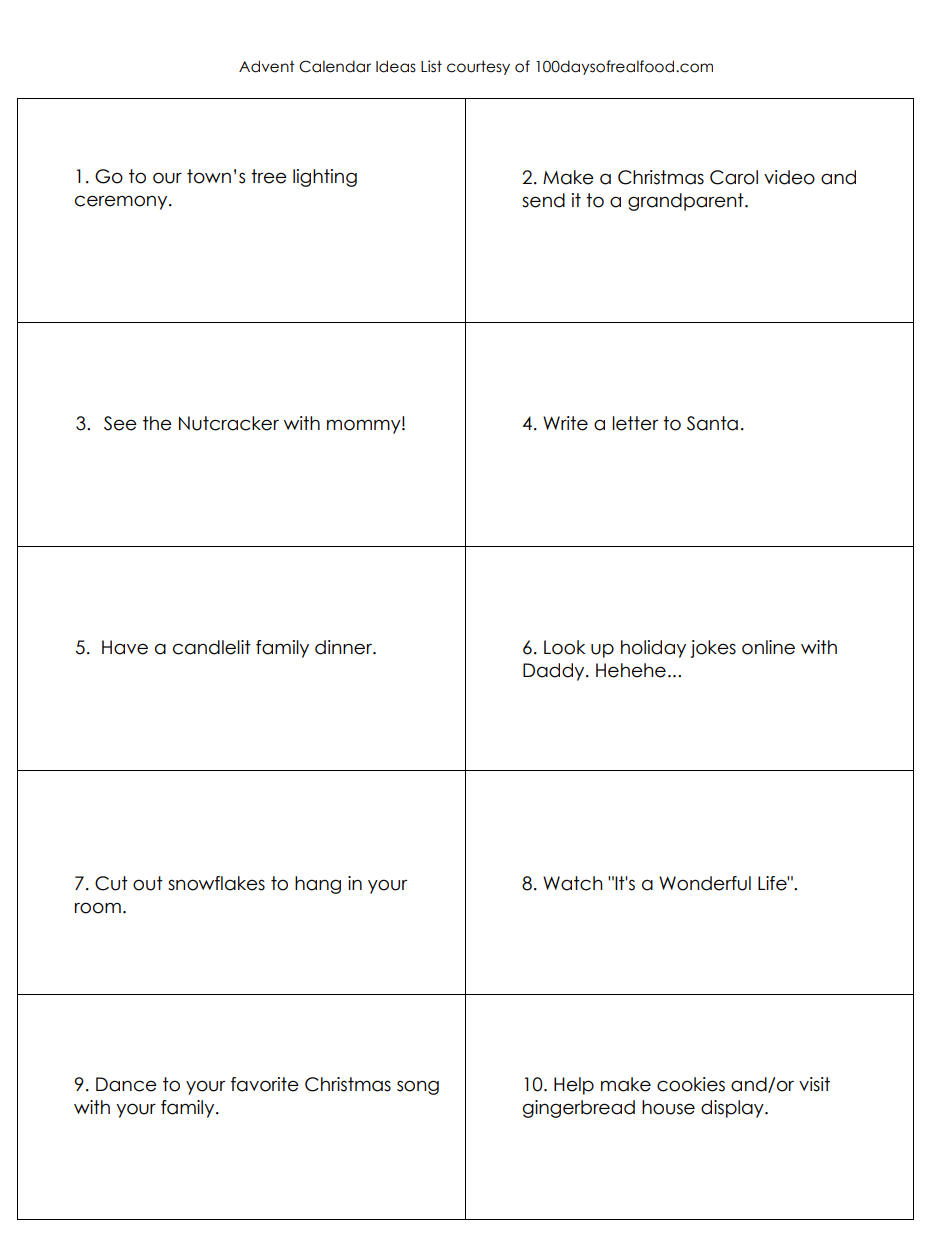 The height and width of the document is (1233, 952). What do you see at coordinates (713, 649) in the document?
I see `jokes` at bounding box center [713, 649].
